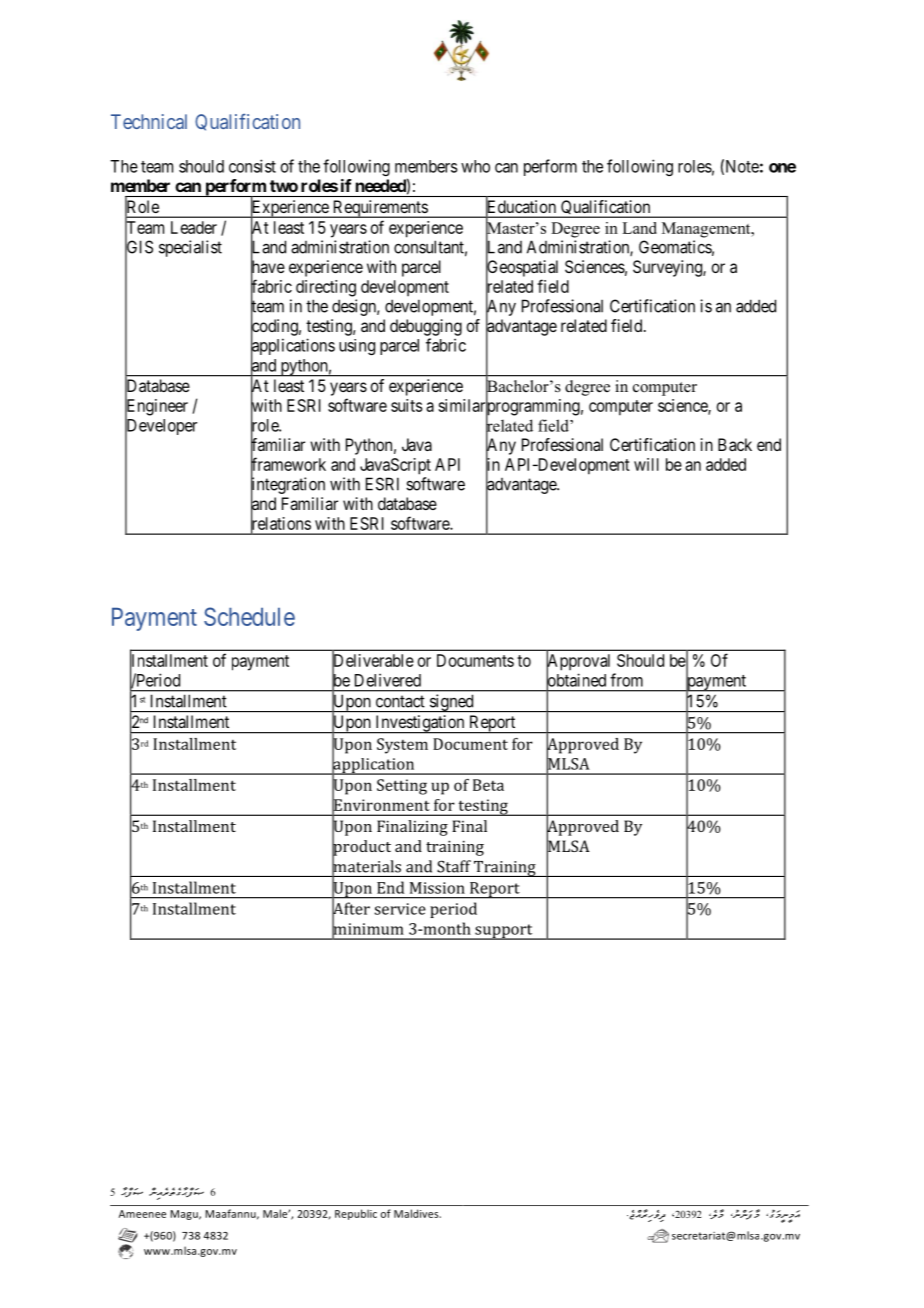 The width and height of the screenshot is (924, 1308). Describe the element at coordinates (356, 1214) in the screenshot. I see `Republic` at that location.
